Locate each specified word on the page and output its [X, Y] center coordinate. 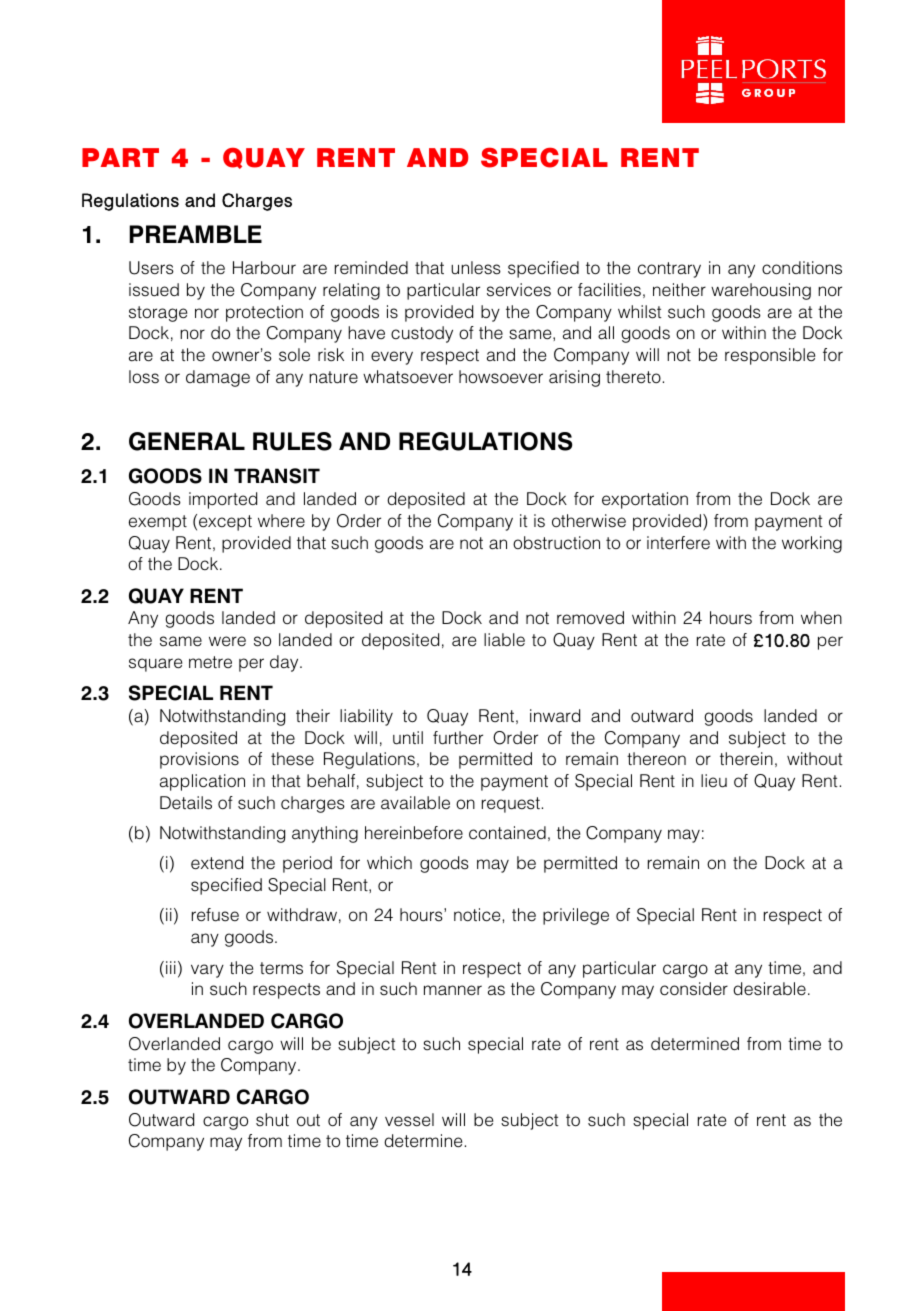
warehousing [761, 291]
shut [272, 1120]
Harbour [264, 268]
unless [476, 268]
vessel [409, 1120]
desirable [769, 989]
